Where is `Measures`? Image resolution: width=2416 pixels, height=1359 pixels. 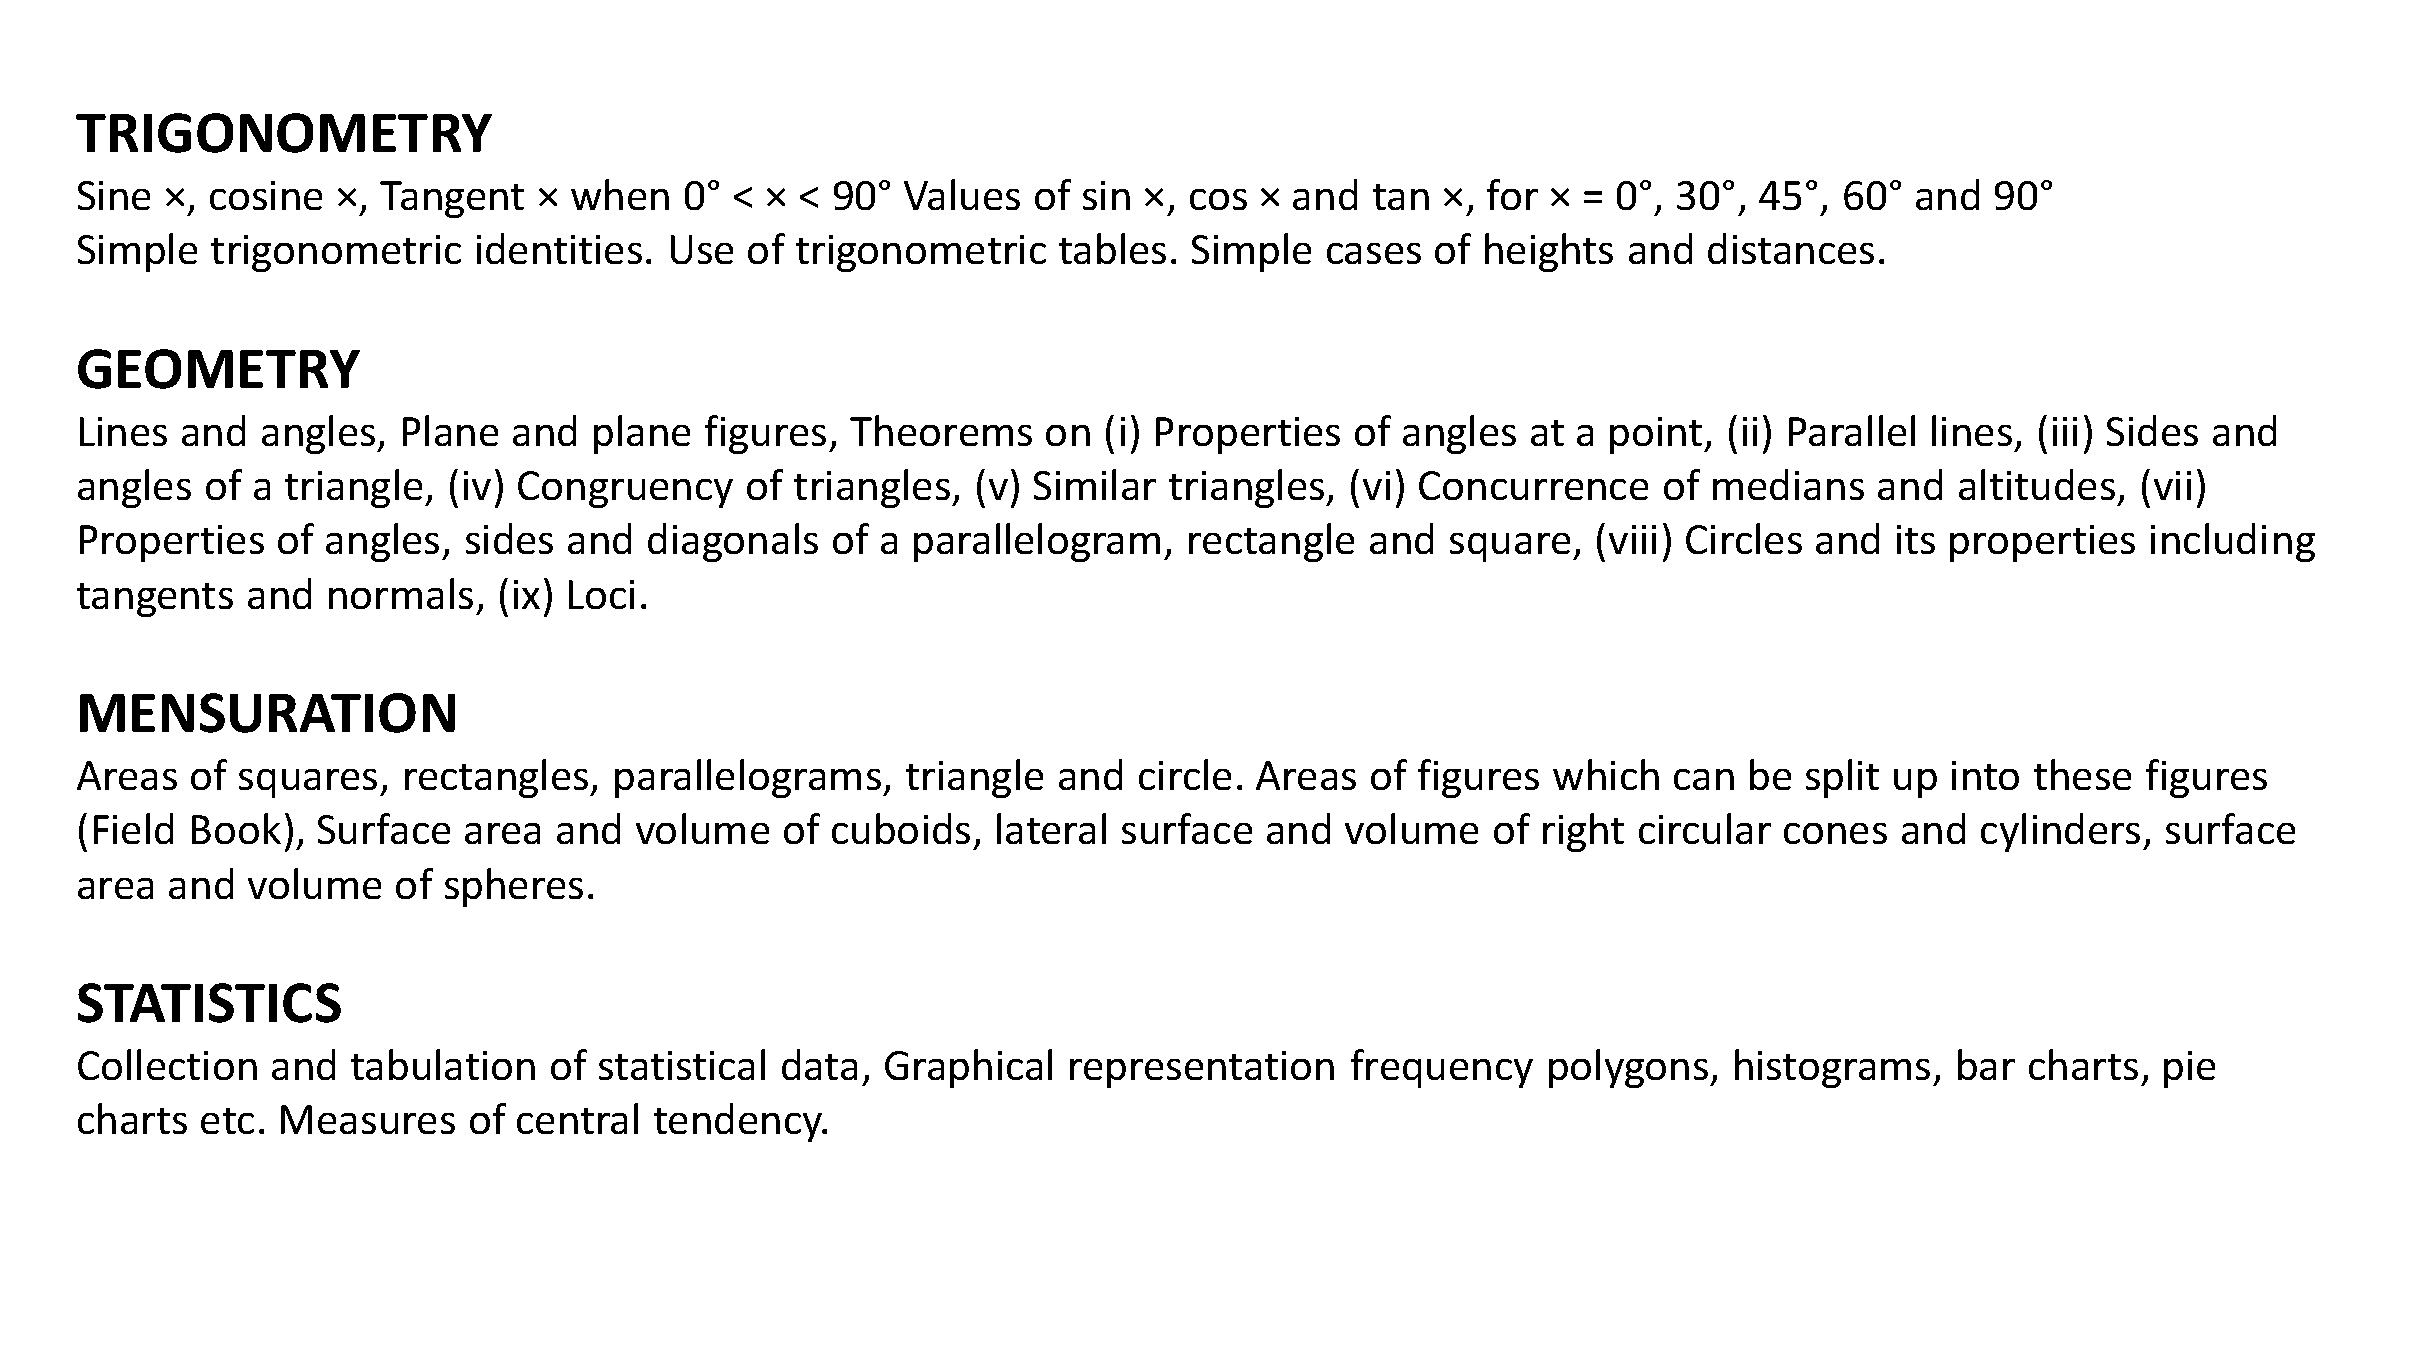 Measures is located at coordinates (368, 1119).
